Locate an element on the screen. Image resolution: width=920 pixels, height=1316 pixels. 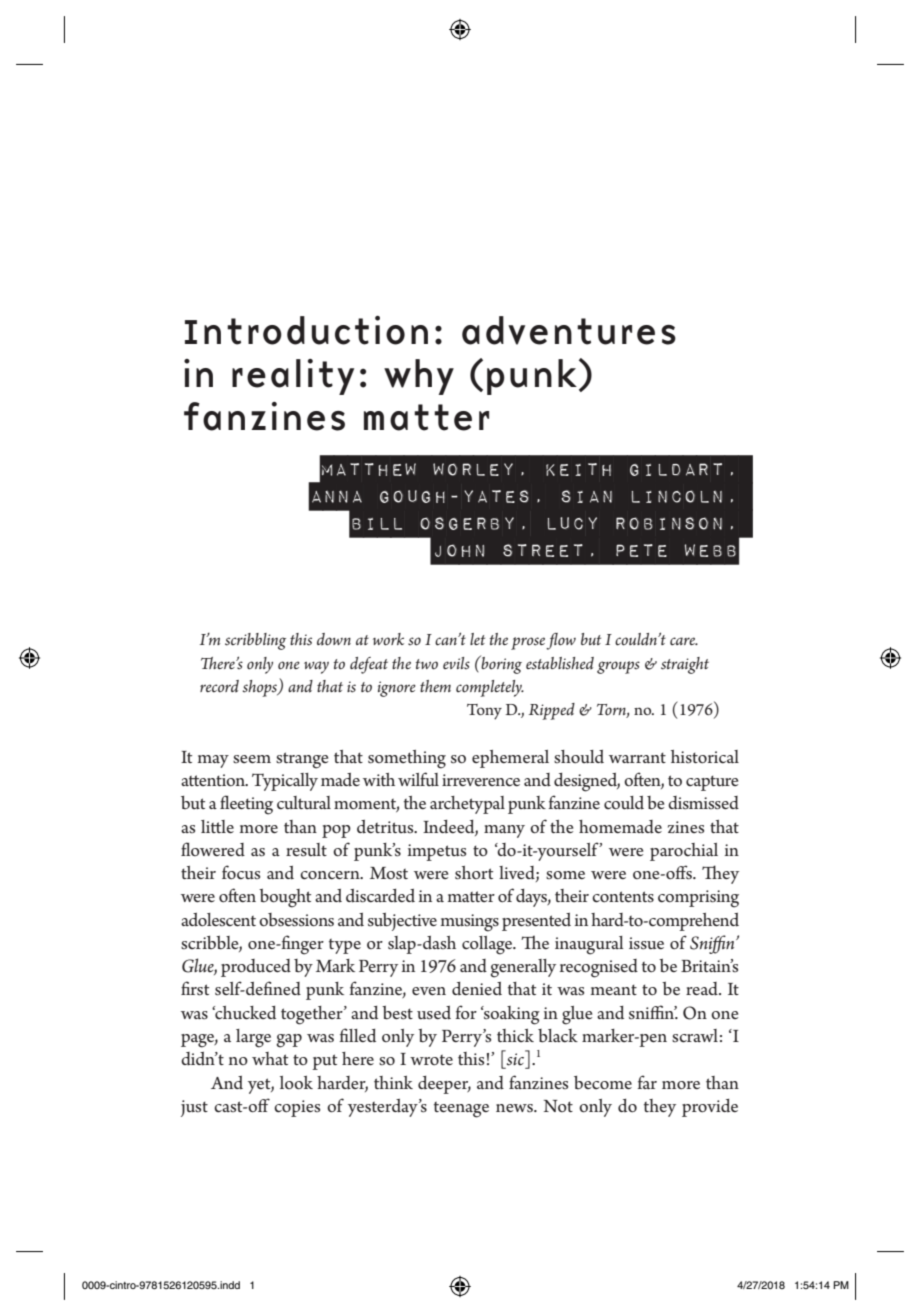
why is located at coordinates (419, 377).
